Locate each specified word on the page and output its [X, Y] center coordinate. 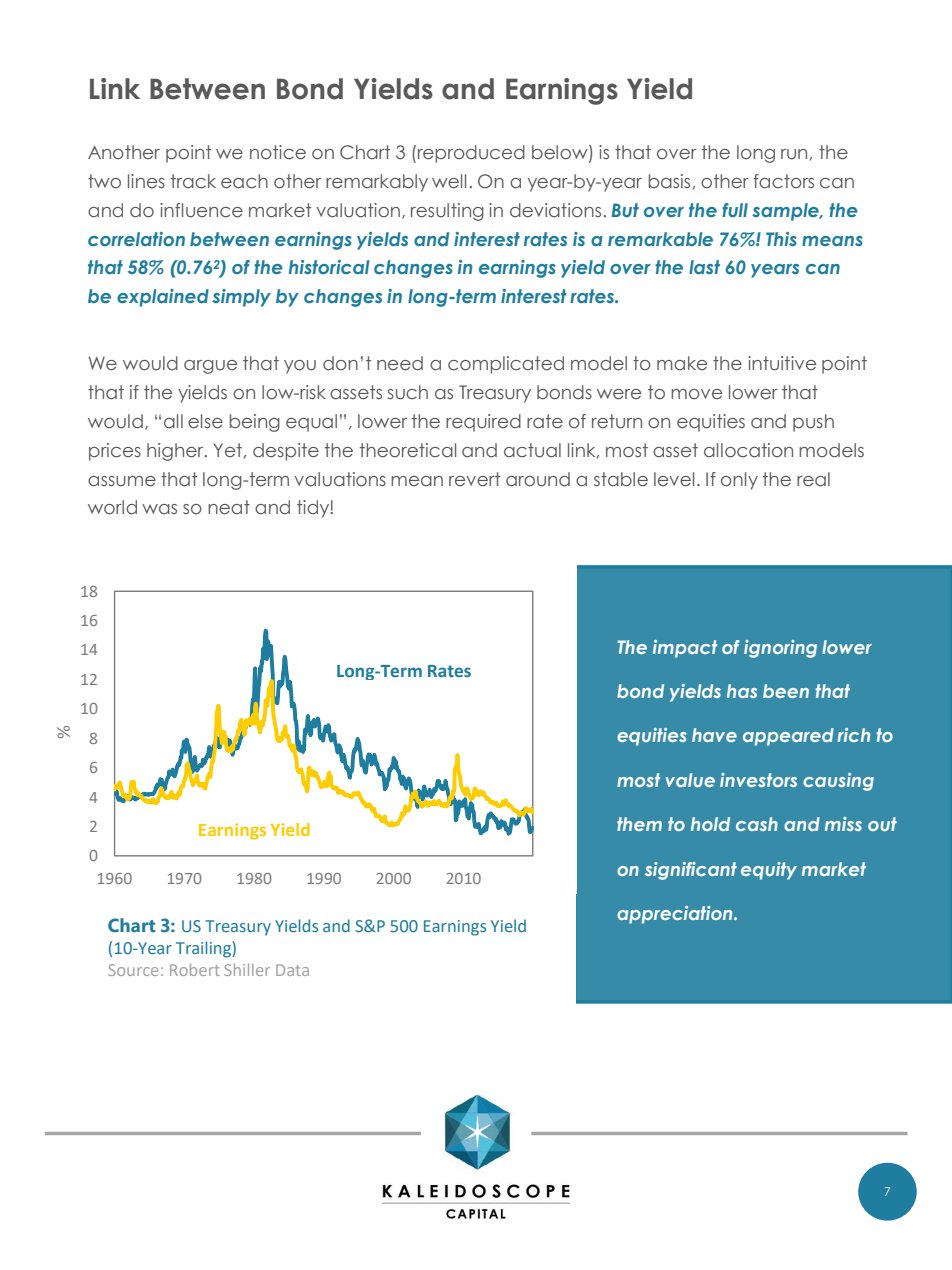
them [639, 824]
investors [758, 780]
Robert [195, 969]
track [193, 181]
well [449, 181]
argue [210, 367]
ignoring [780, 649]
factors [783, 181]
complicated [506, 365]
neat [229, 507]
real [813, 479]
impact [685, 649]
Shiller [247, 969]
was [159, 509]
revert [474, 479]
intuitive [782, 363]
